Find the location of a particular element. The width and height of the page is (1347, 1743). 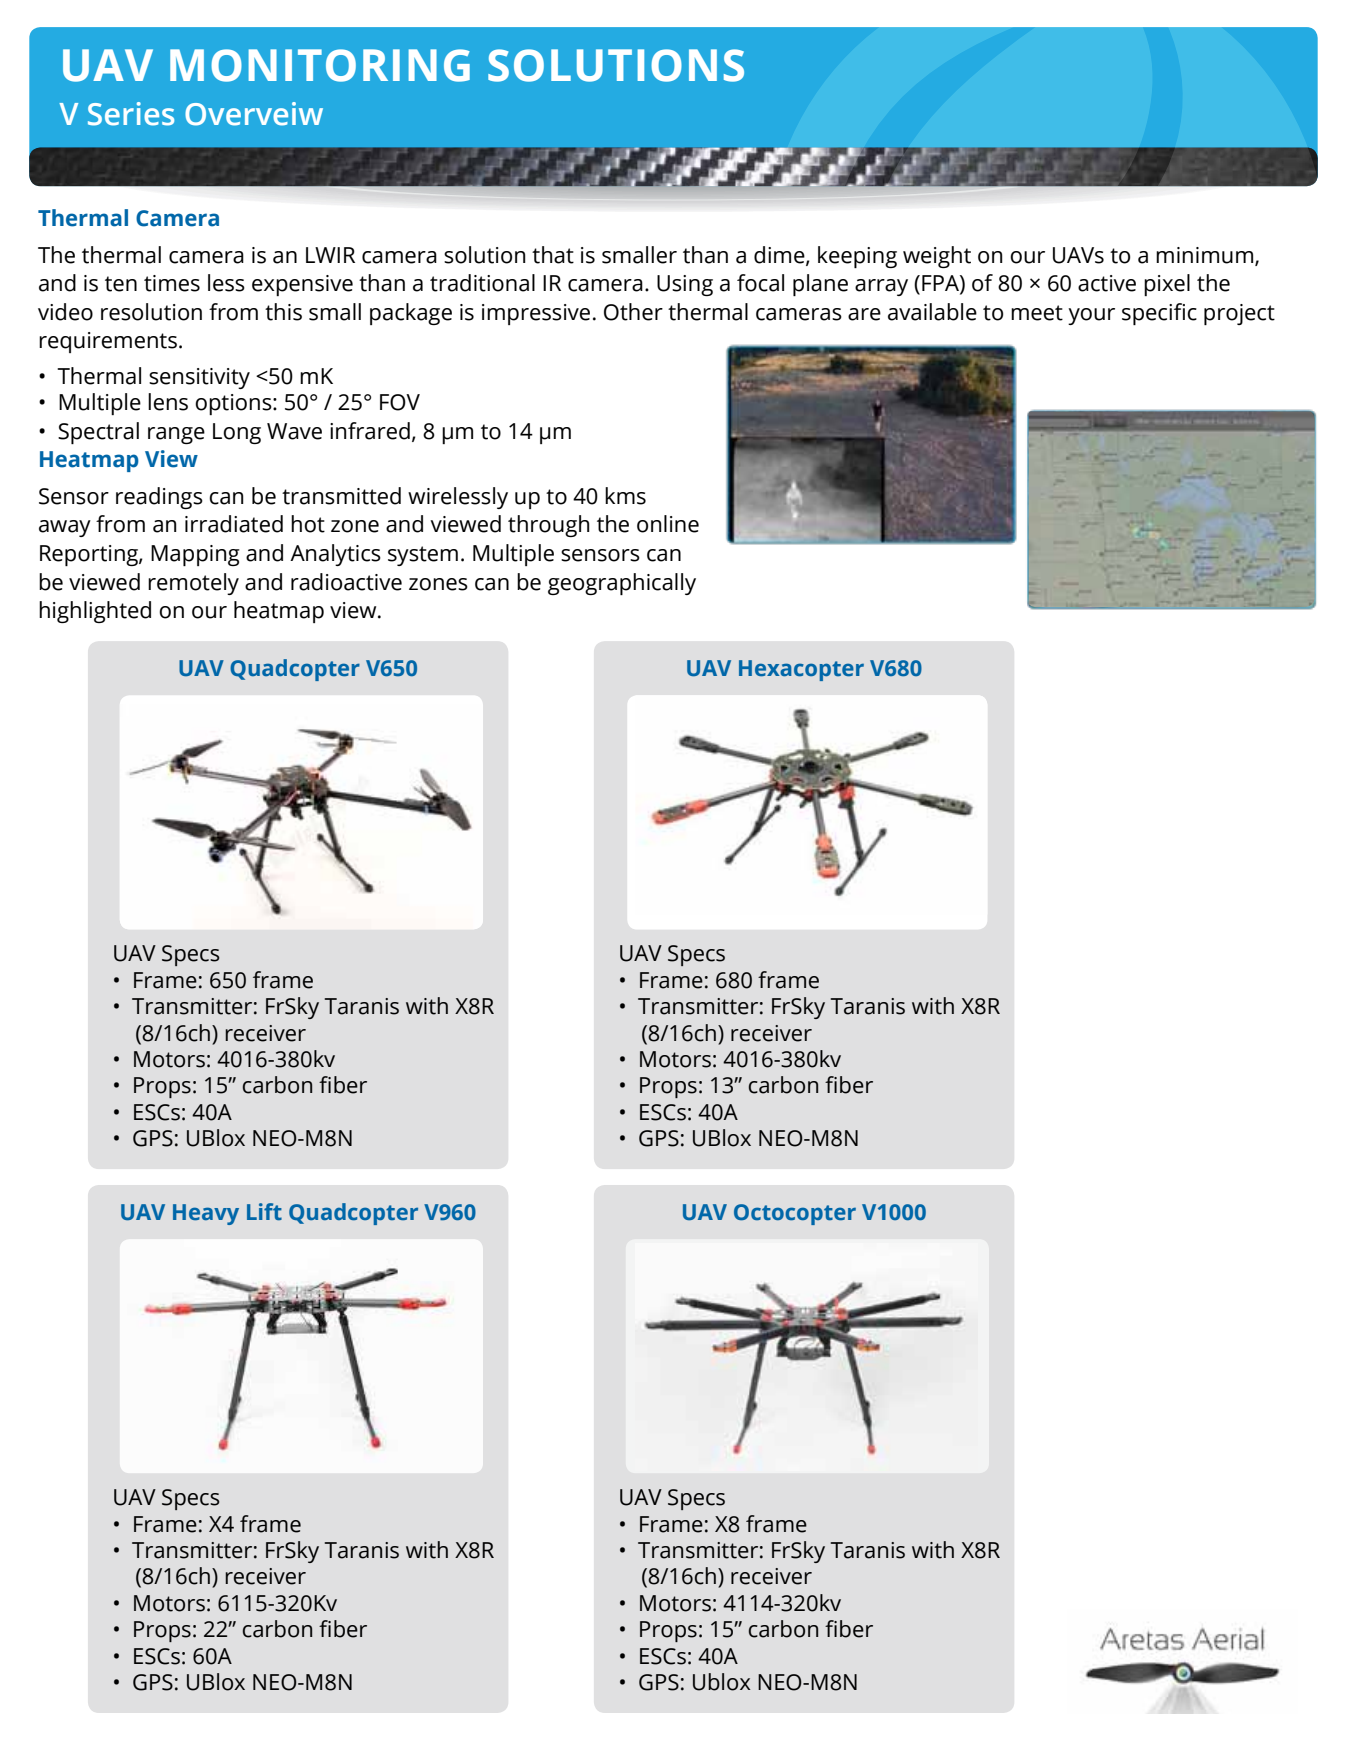

Heavy is located at coordinates (206, 1214).
